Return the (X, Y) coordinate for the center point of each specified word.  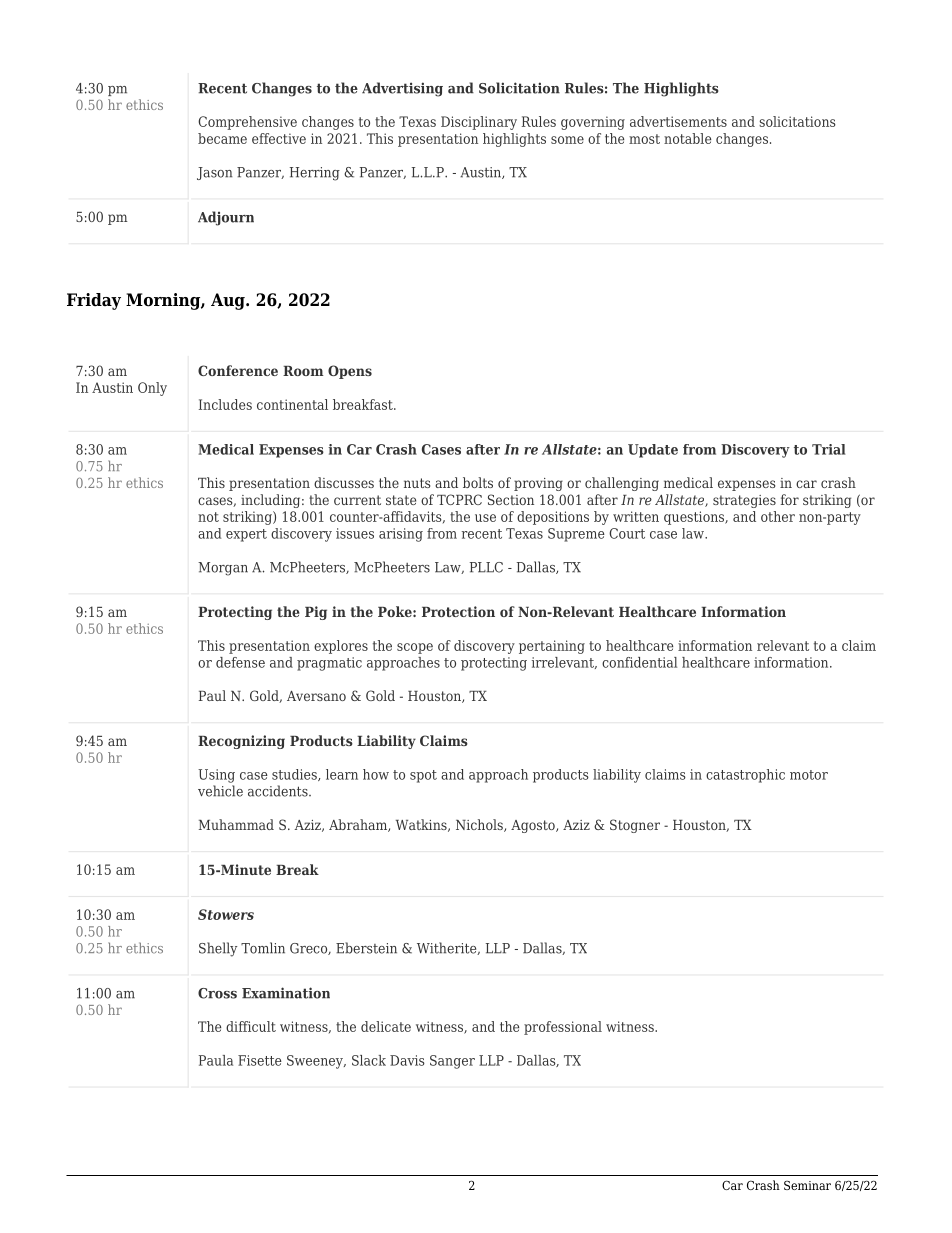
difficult (251, 1026)
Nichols (480, 825)
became (222, 138)
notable (687, 138)
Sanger (452, 1062)
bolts (478, 482)
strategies (744, 501)
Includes (225, 404)
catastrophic (745, 776)
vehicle (220, 791)
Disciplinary (479, 123)
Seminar (807, 1185)
